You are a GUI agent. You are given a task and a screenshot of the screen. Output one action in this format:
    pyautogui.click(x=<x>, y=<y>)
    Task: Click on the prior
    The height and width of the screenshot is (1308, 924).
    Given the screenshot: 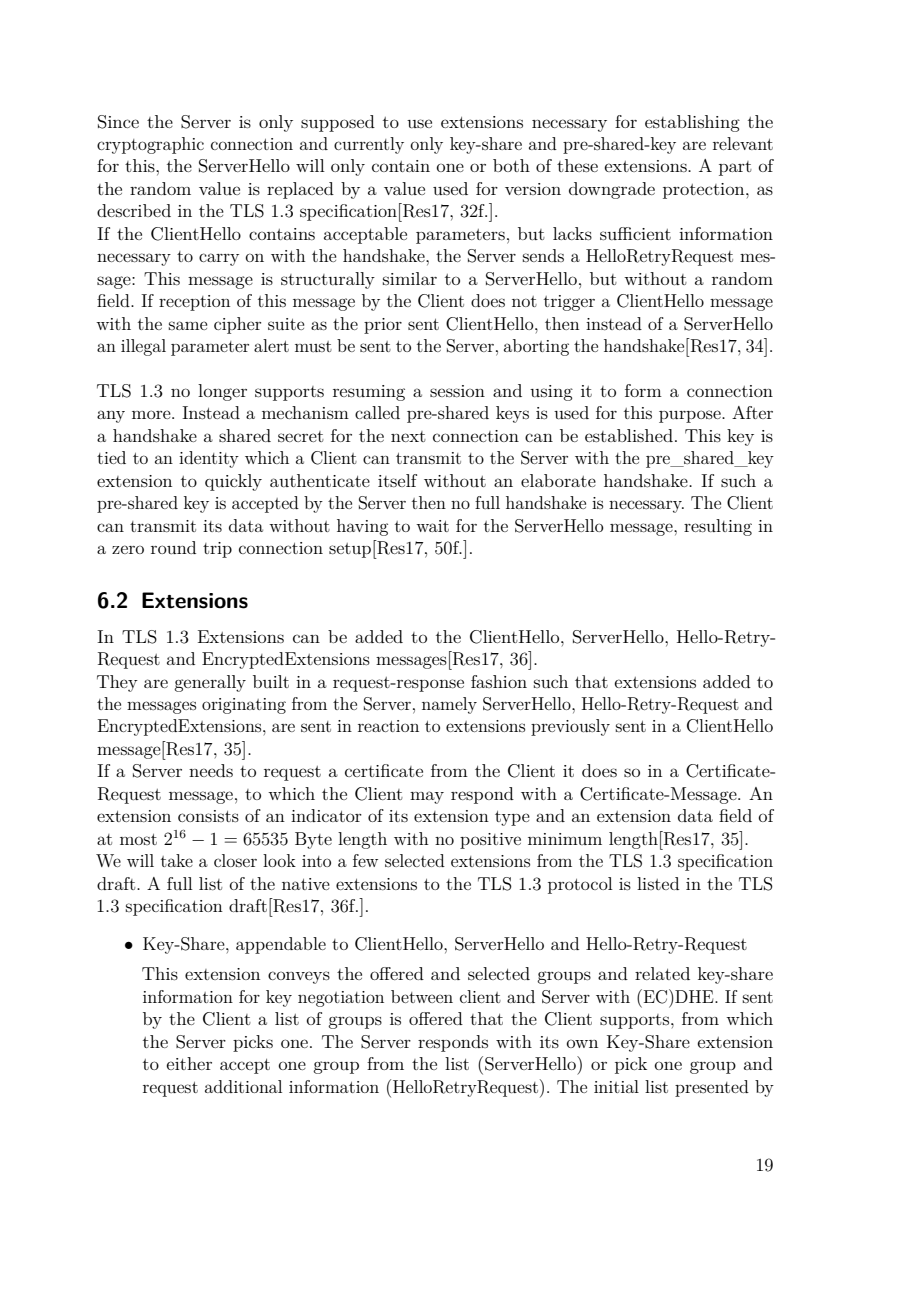 What is the action you would take?
    pyautogui.click(x=383, y=326)
